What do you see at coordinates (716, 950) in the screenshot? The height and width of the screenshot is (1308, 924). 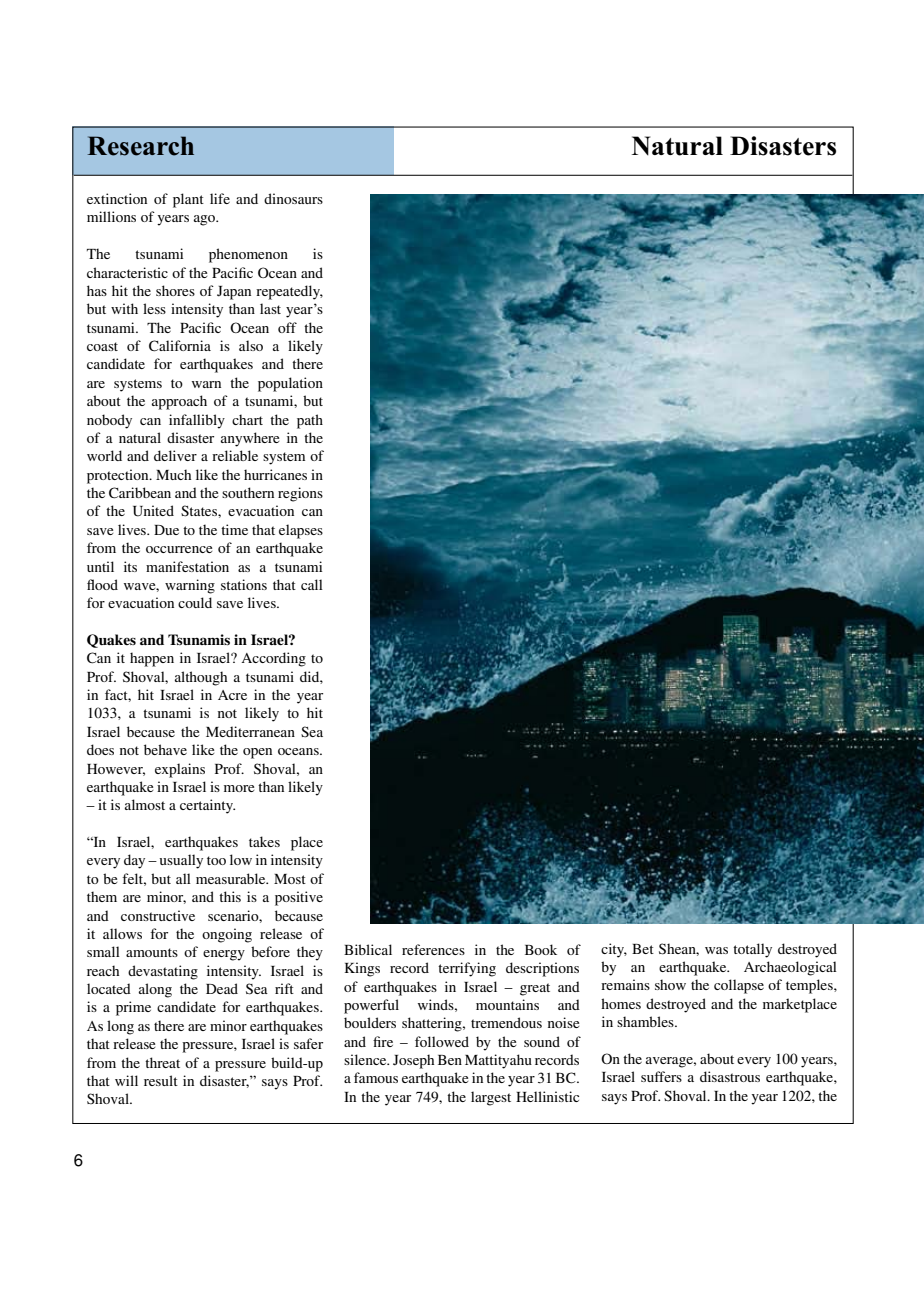 I see `was` at bounding box center [716, 950].
